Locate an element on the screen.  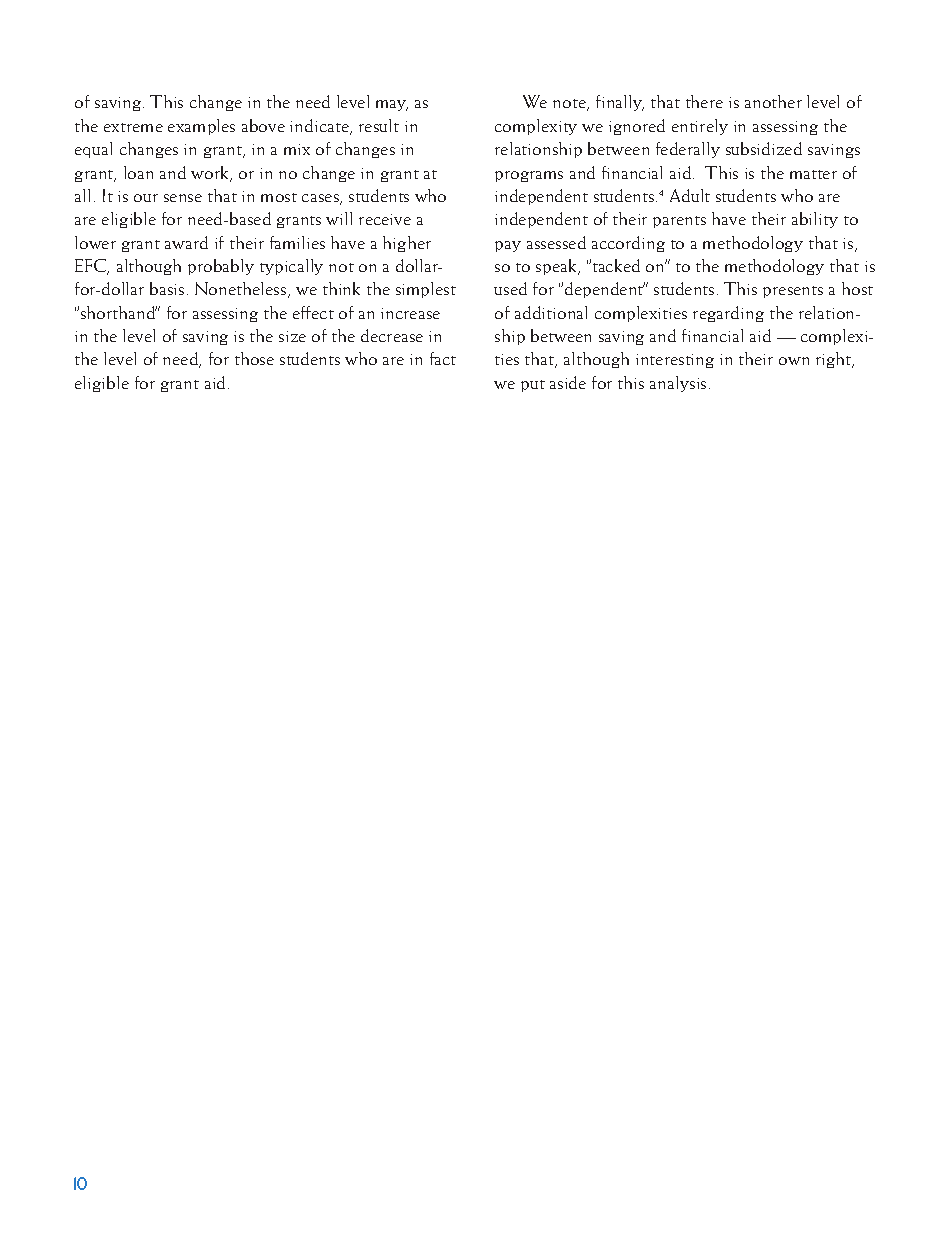
another is located at coordinates (773, 101).
